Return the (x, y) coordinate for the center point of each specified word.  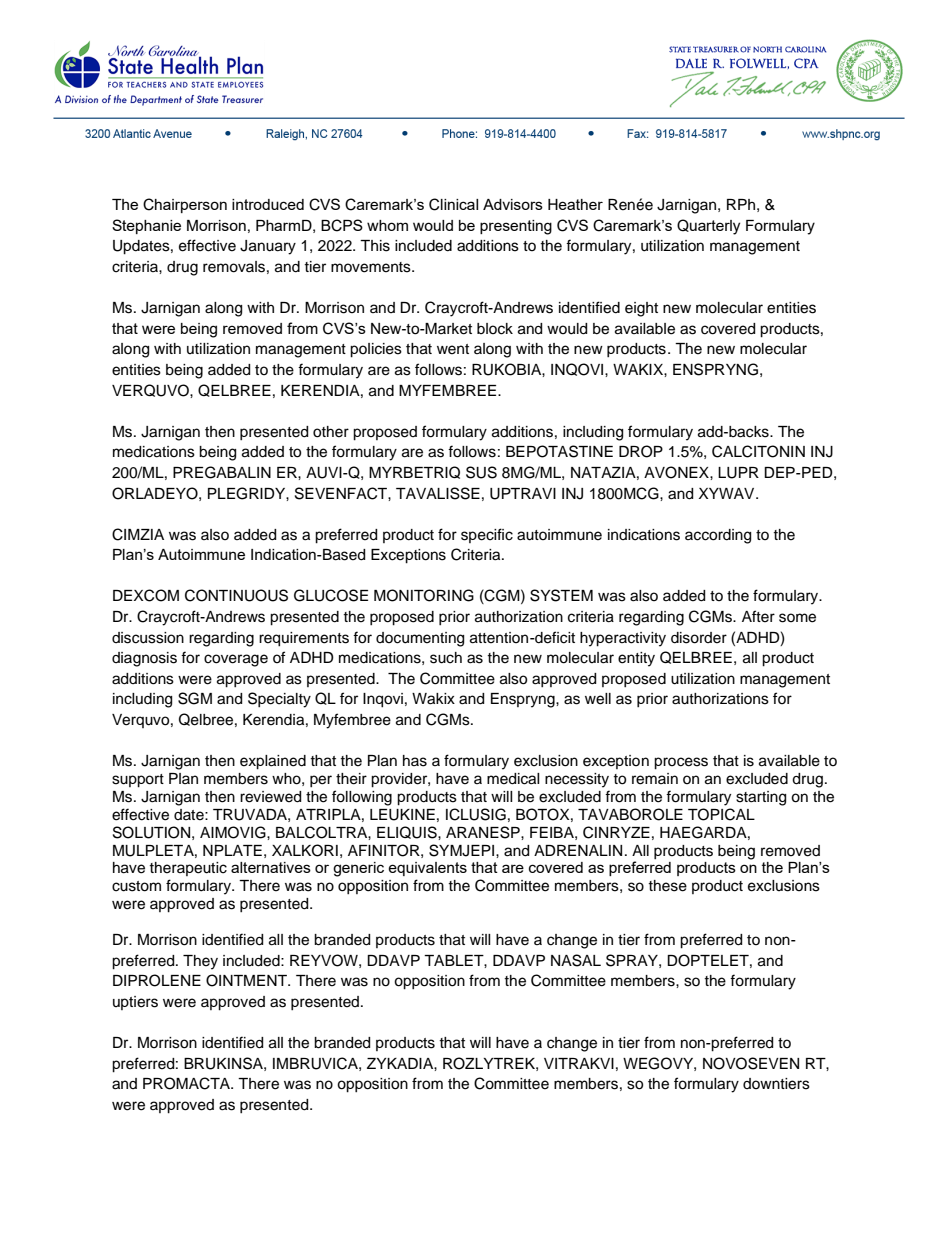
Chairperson (185, 205)
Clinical (453, 204)
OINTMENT (247, 980)
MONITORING (424, 595)
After (758, 616)
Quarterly (708, 227)
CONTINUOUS (236, 595)
